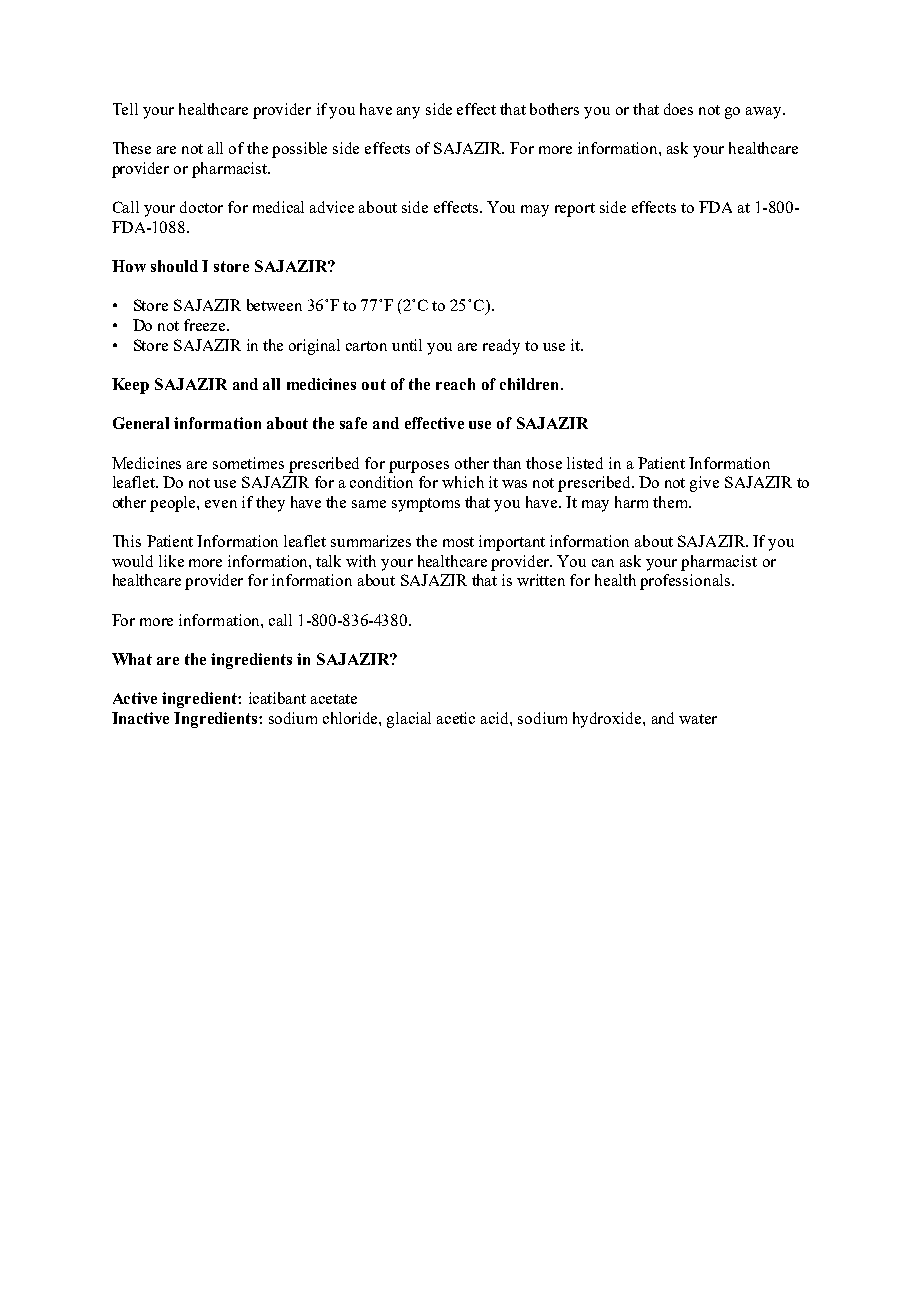  I want to click on ready, so click(501, 347).
